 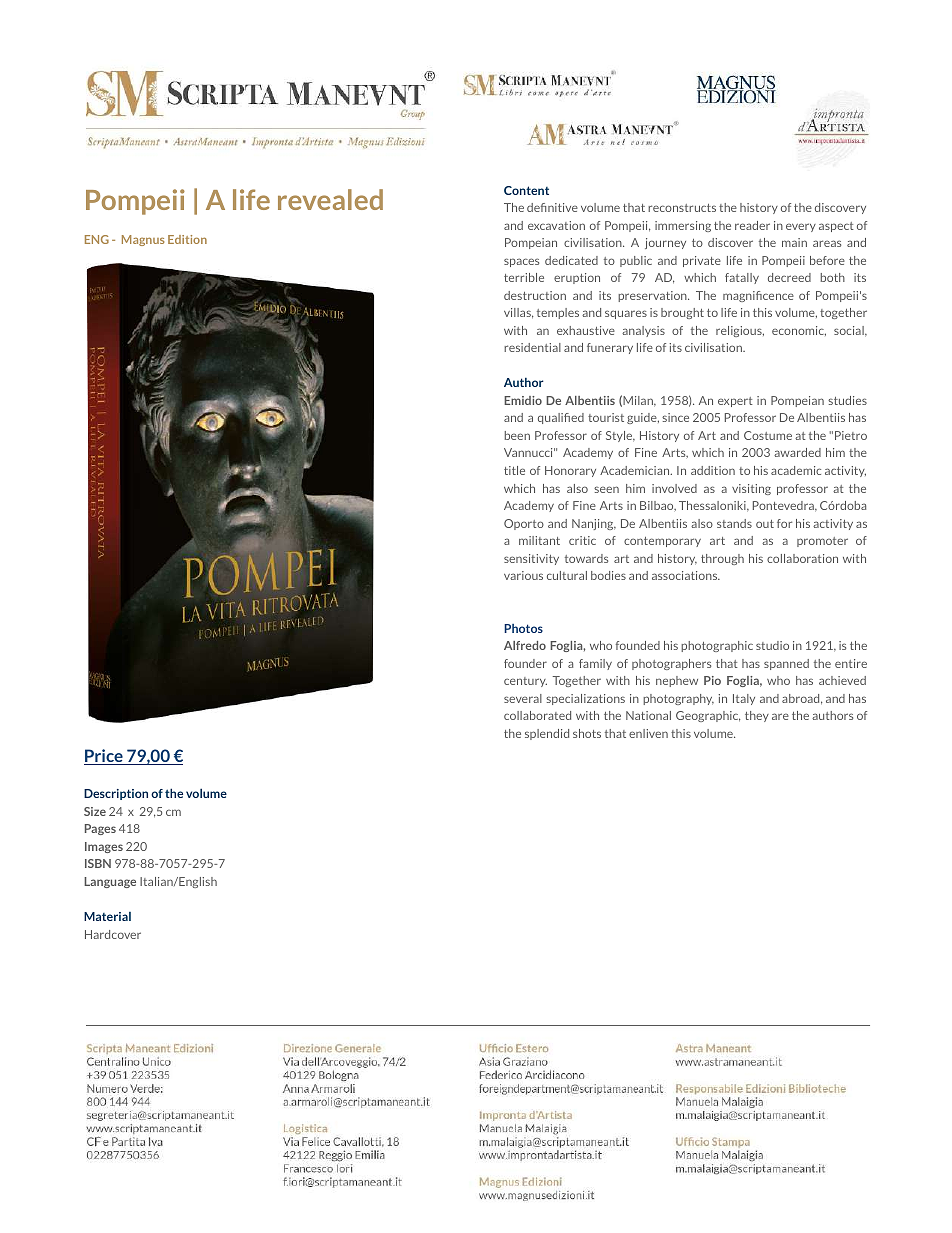 I want to click on Costume, so click(x=768, y=435).
